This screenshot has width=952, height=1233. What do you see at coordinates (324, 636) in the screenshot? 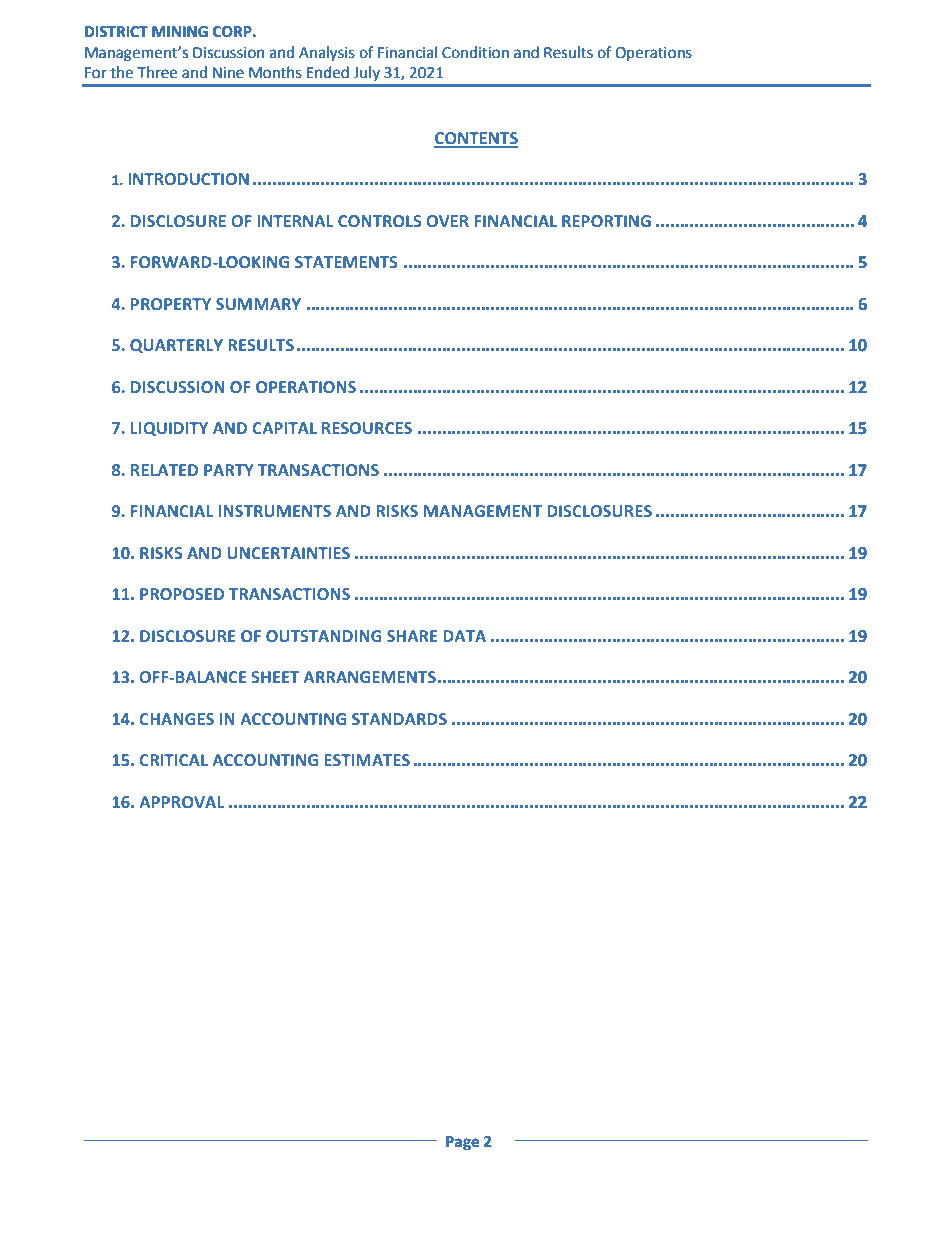
I see `OUTSTANDING` at bounding box center [324, 636].
